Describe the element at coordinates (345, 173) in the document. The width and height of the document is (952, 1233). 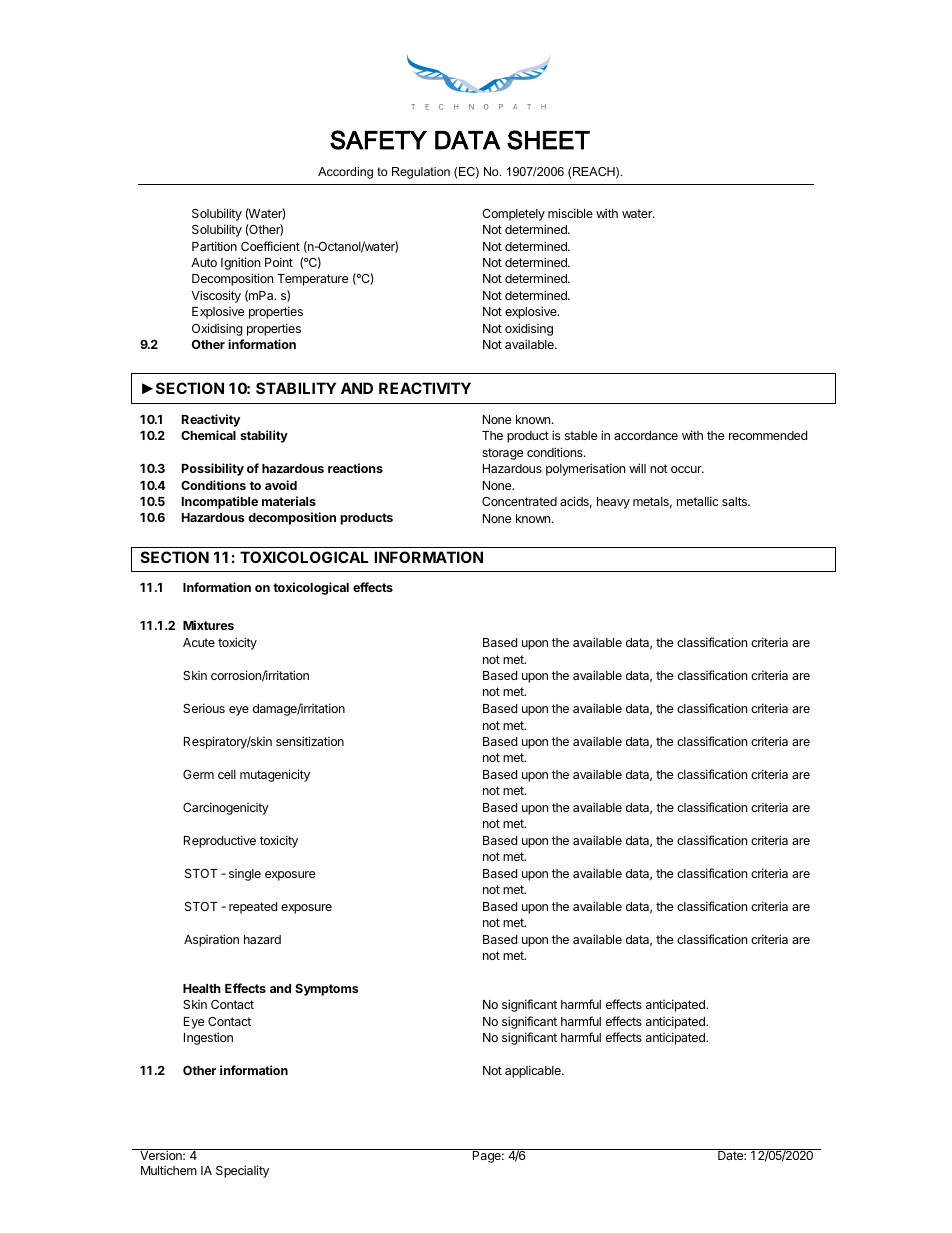
I see `According` at that location.
